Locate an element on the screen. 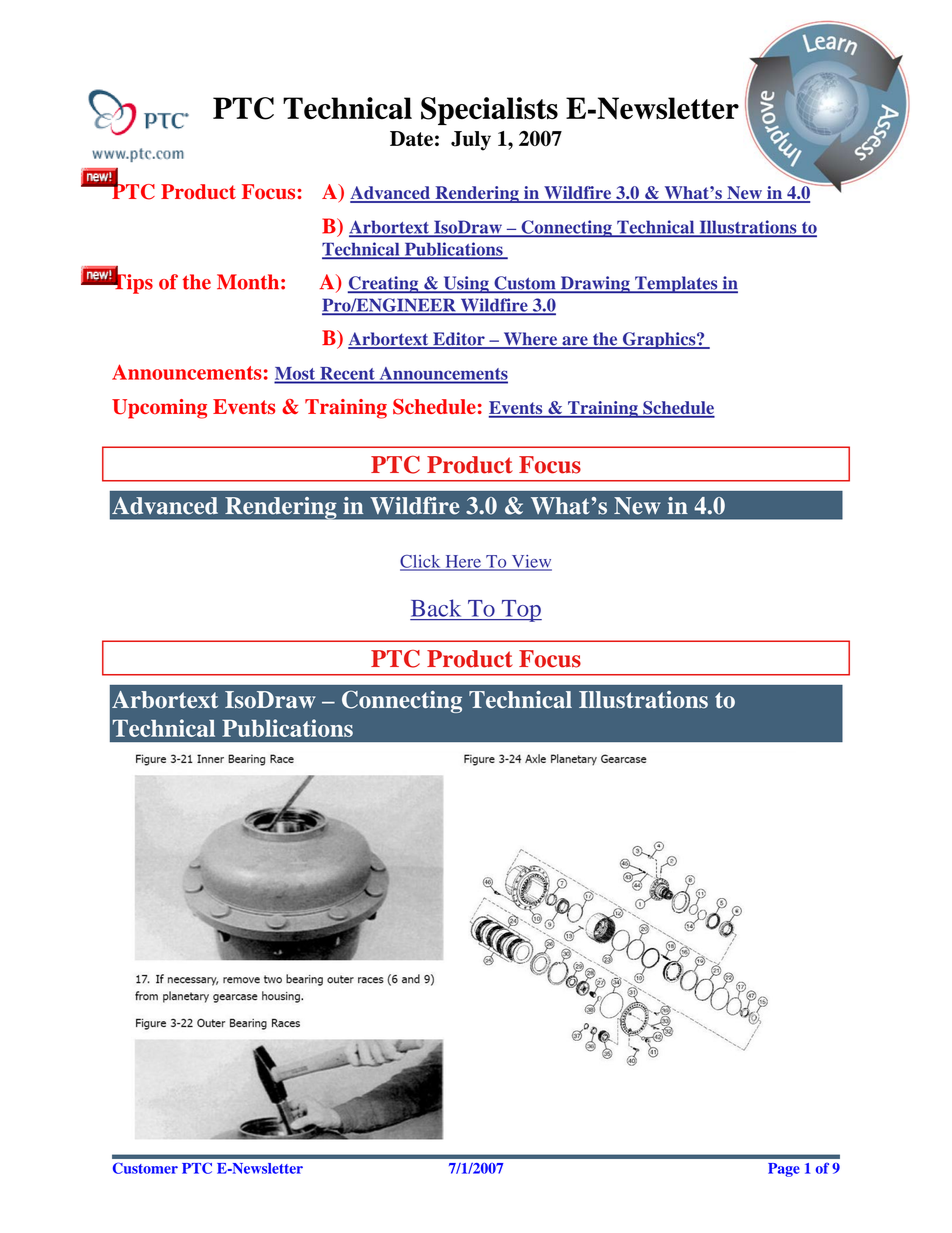 The height and width of the screenshot is (1233, 952). Date is located at coordinates (411, 138).
